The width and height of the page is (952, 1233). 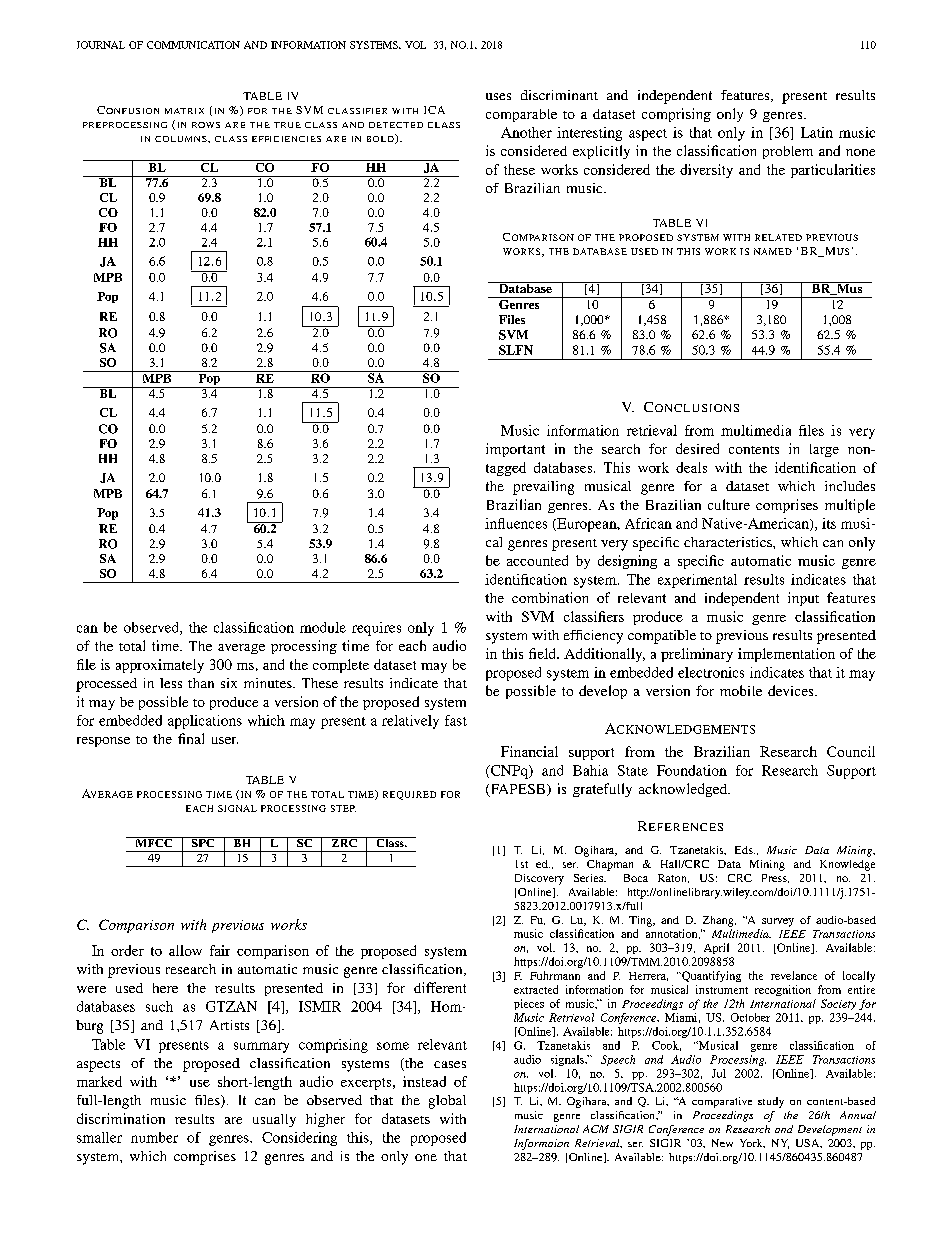 I want to click on MATRIX, so click(x=184, y=111).
